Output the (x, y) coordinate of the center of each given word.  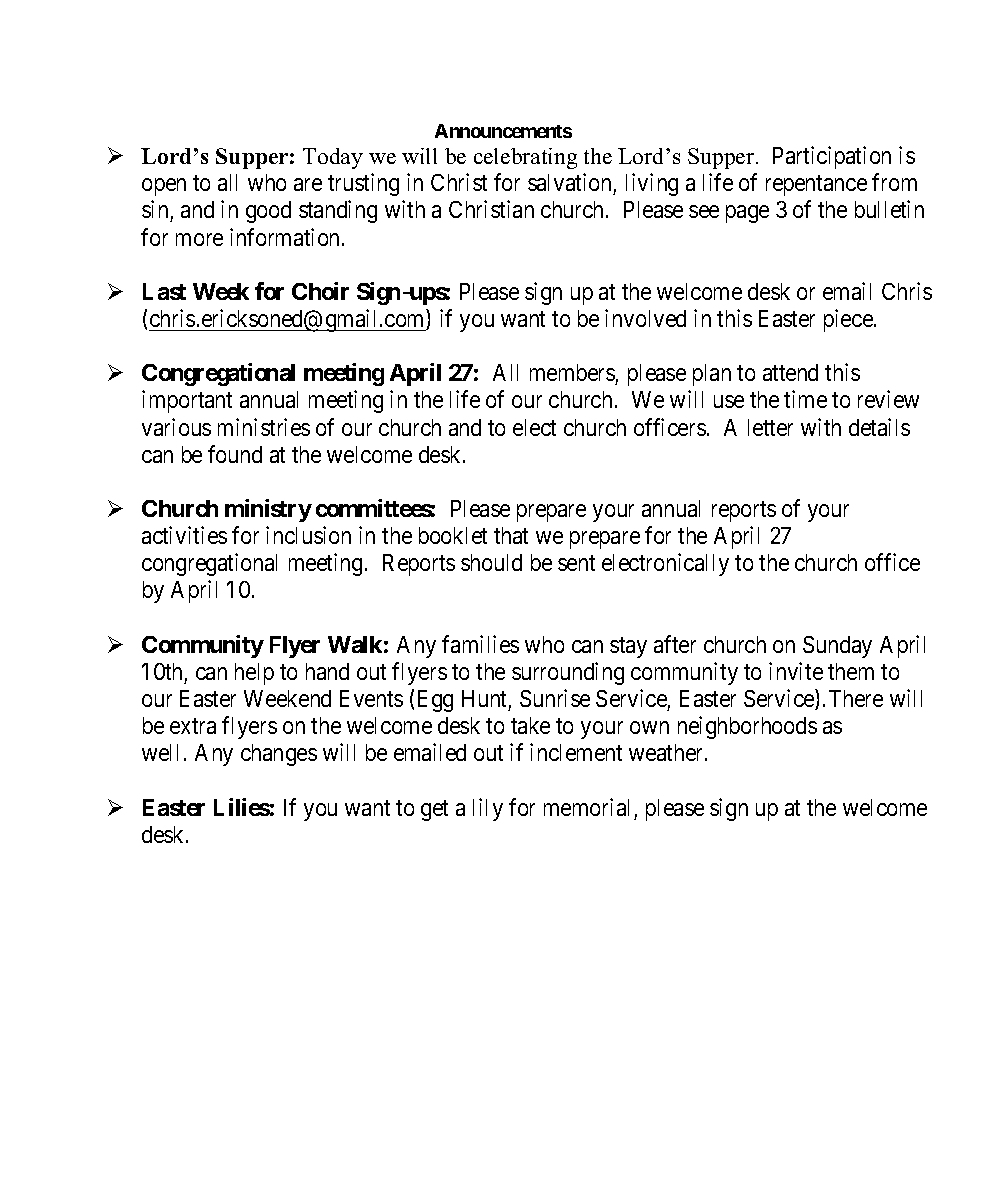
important (187, 401)
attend (790, 372)
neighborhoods (747, 727)
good (268, 212)
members (572, 372)
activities (184, 535)
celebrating (525, 158)
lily (488, 809)
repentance (816, 186)
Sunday (837, 647)
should (491, 562)
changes (279, 755)
